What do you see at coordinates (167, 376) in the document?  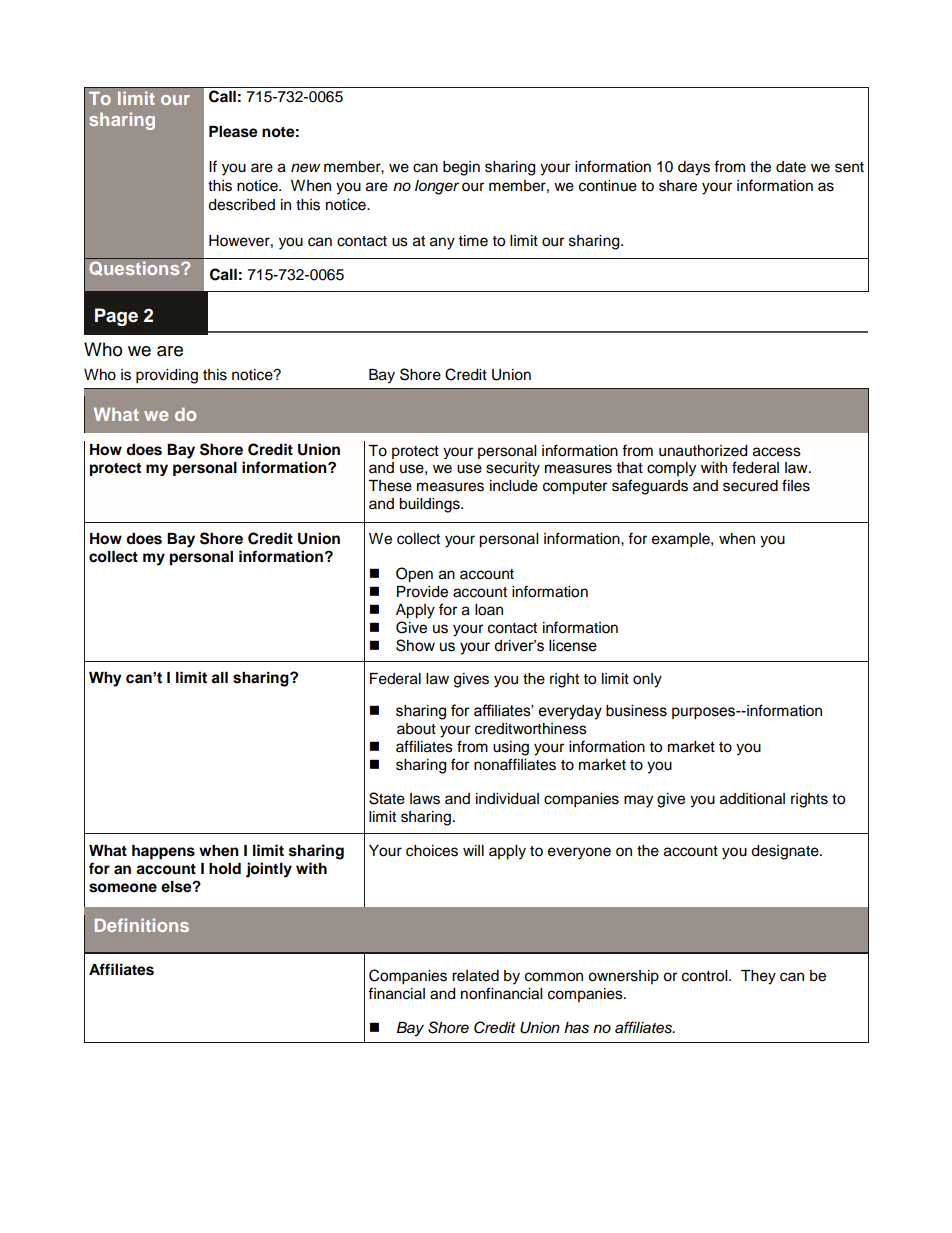 I see `providing` at bounding box center [167, 376].
